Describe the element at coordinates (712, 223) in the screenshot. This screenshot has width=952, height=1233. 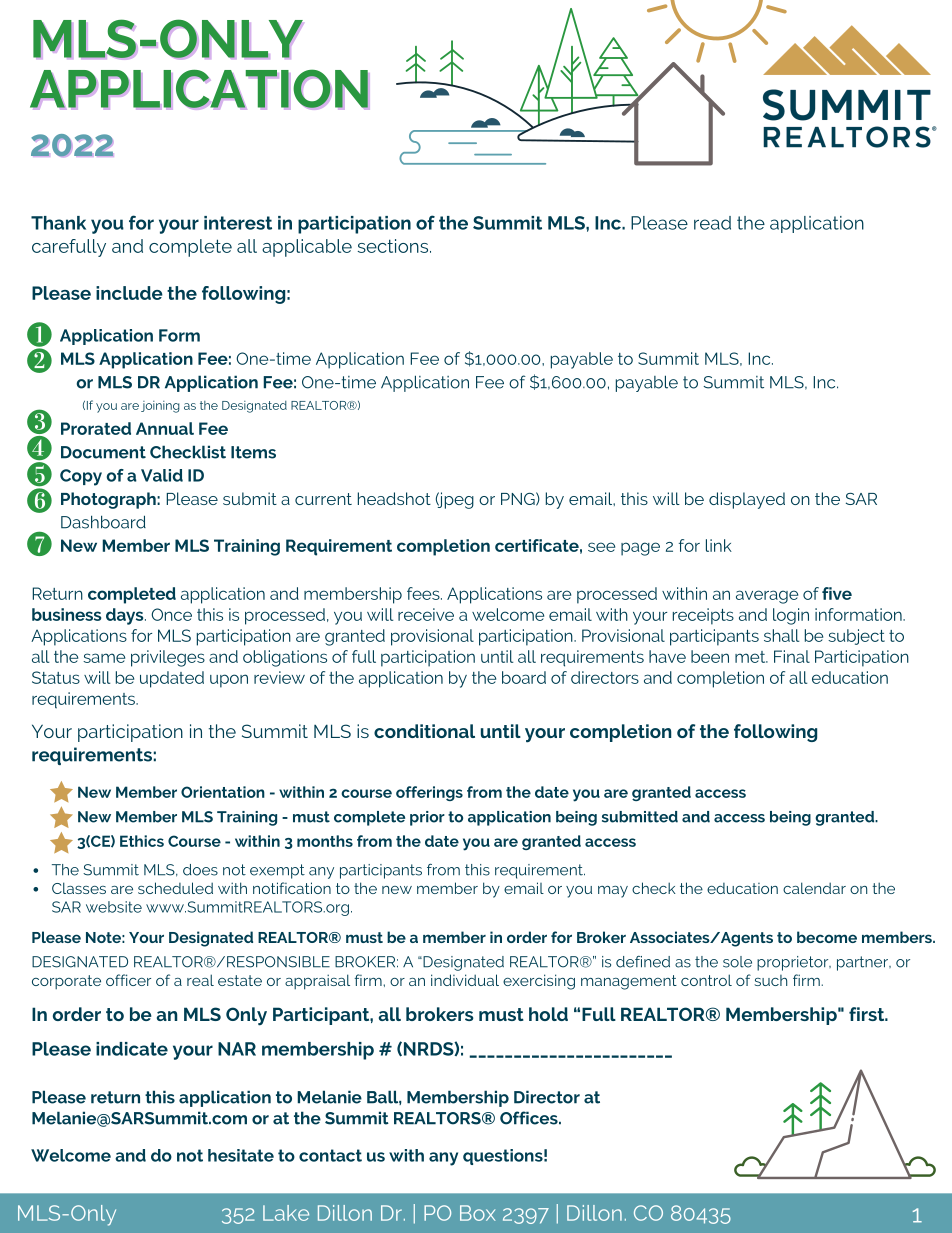
I see `read` at that location.
